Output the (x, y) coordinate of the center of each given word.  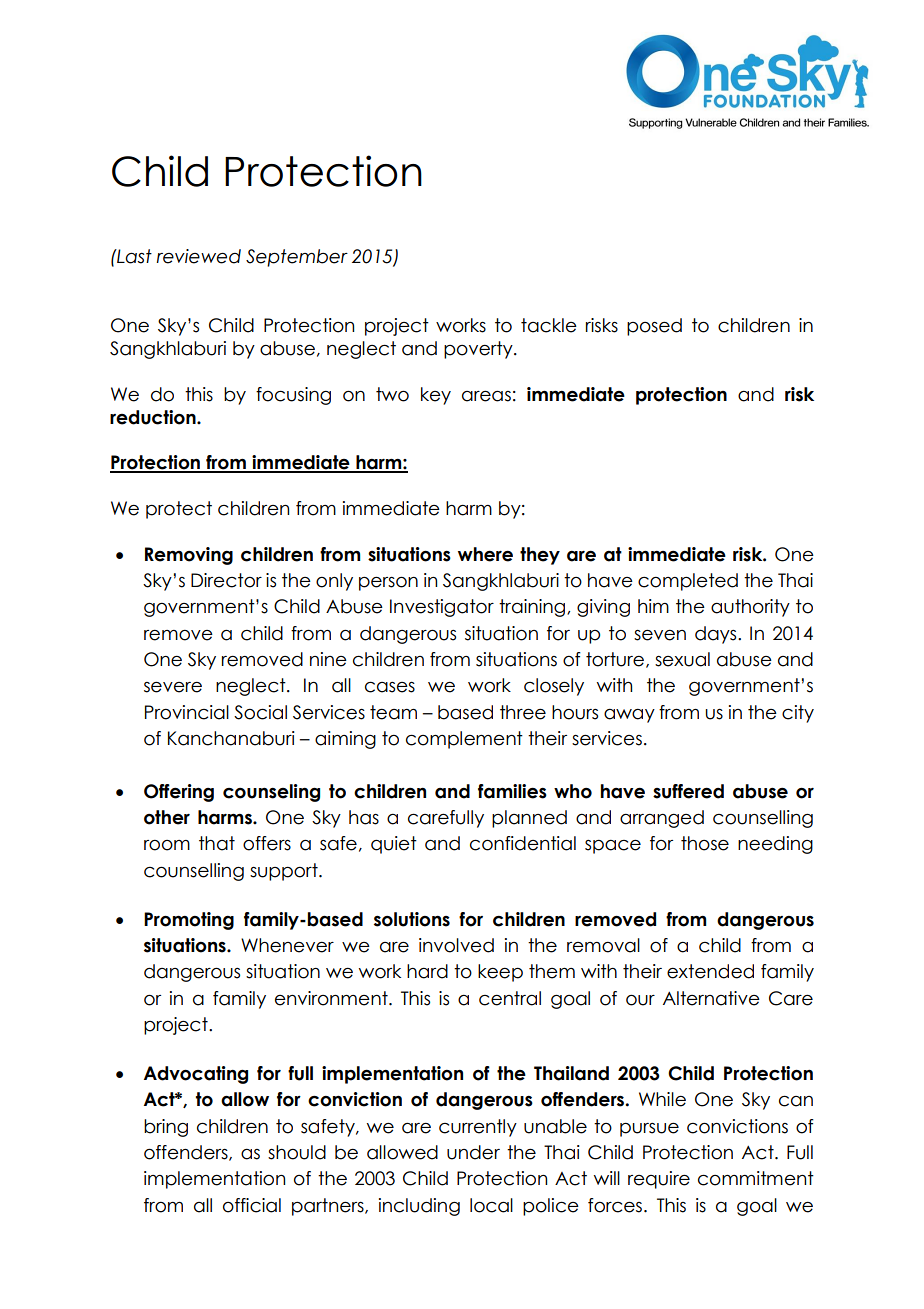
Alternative (711, 998)
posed (654, 327)
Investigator (442, 608)
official (252, 1205)
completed (688, 582)
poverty (479, 350)
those (705, 843)
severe (173, 687)
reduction (154, 417)
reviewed (199, 256)
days (717, 635)
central (510, 998)
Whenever (287, 945)
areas (486, 396)
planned (529, 819)
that (217, 843)
